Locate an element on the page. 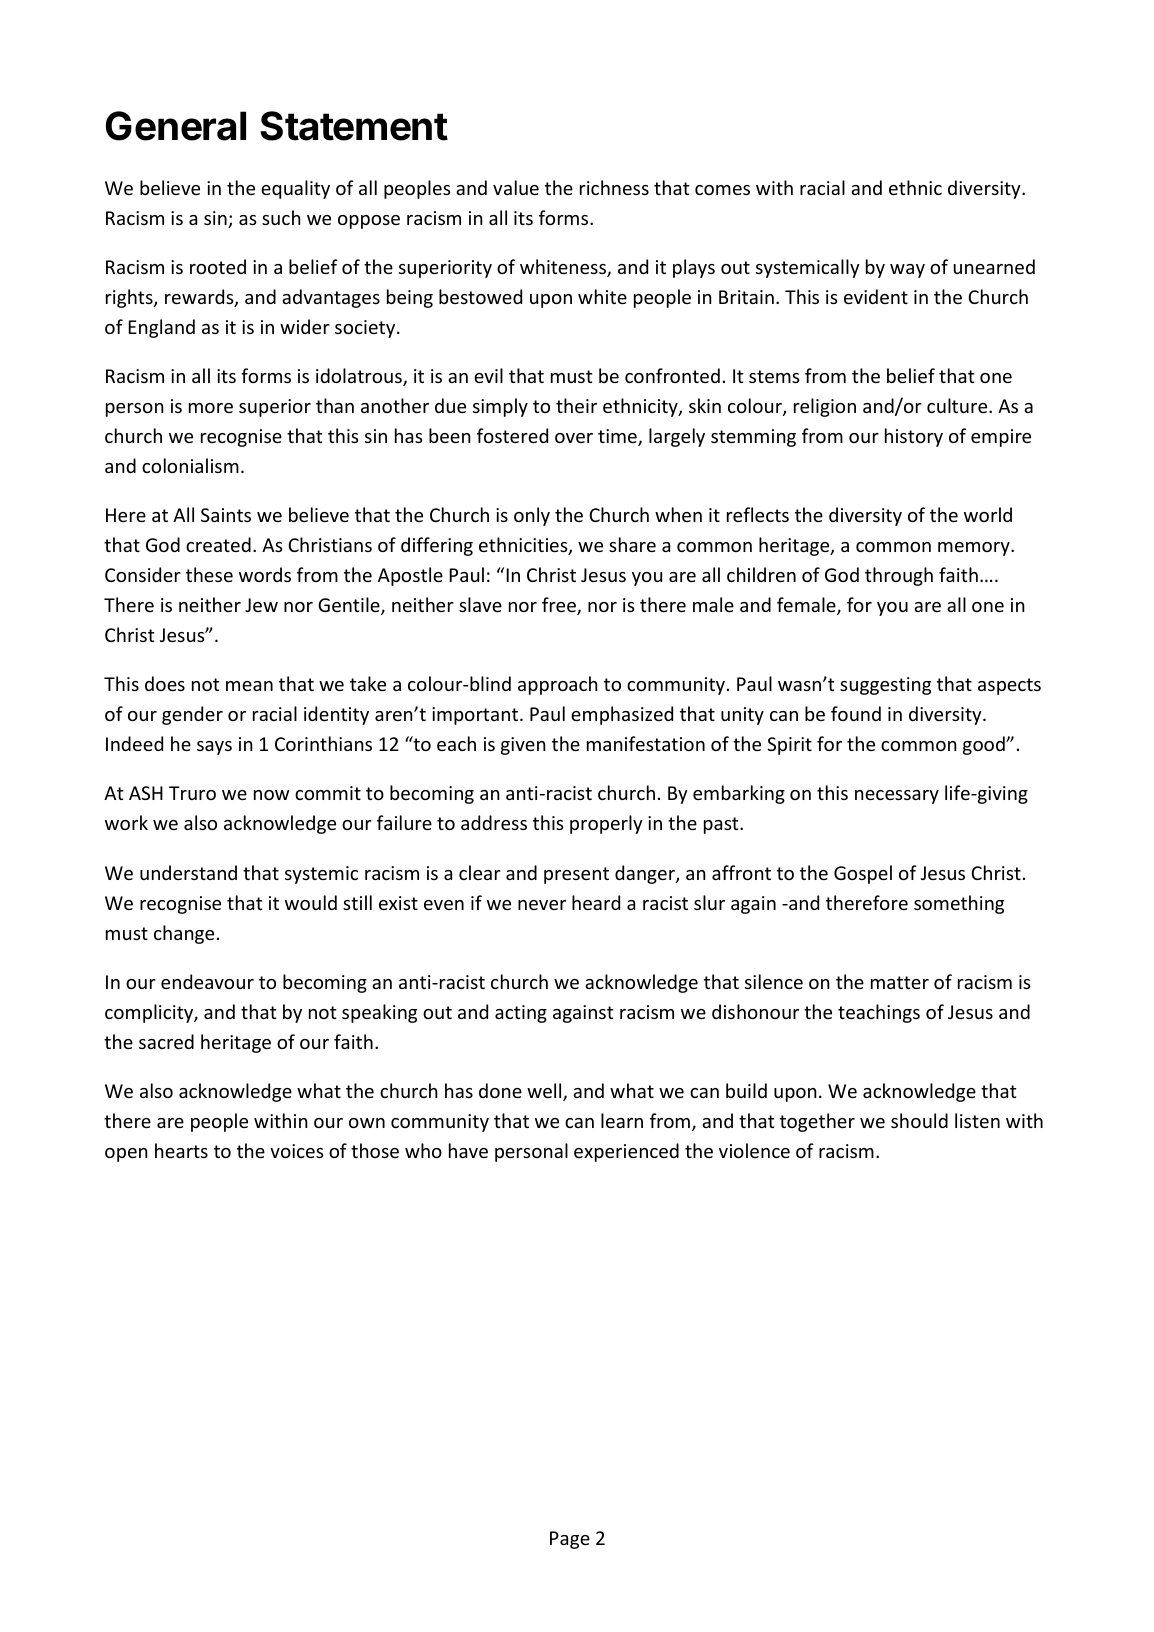 Image resolution: width=1154 pixels, height=1632 pixels. Page is located at coordinates (570, 1540).
